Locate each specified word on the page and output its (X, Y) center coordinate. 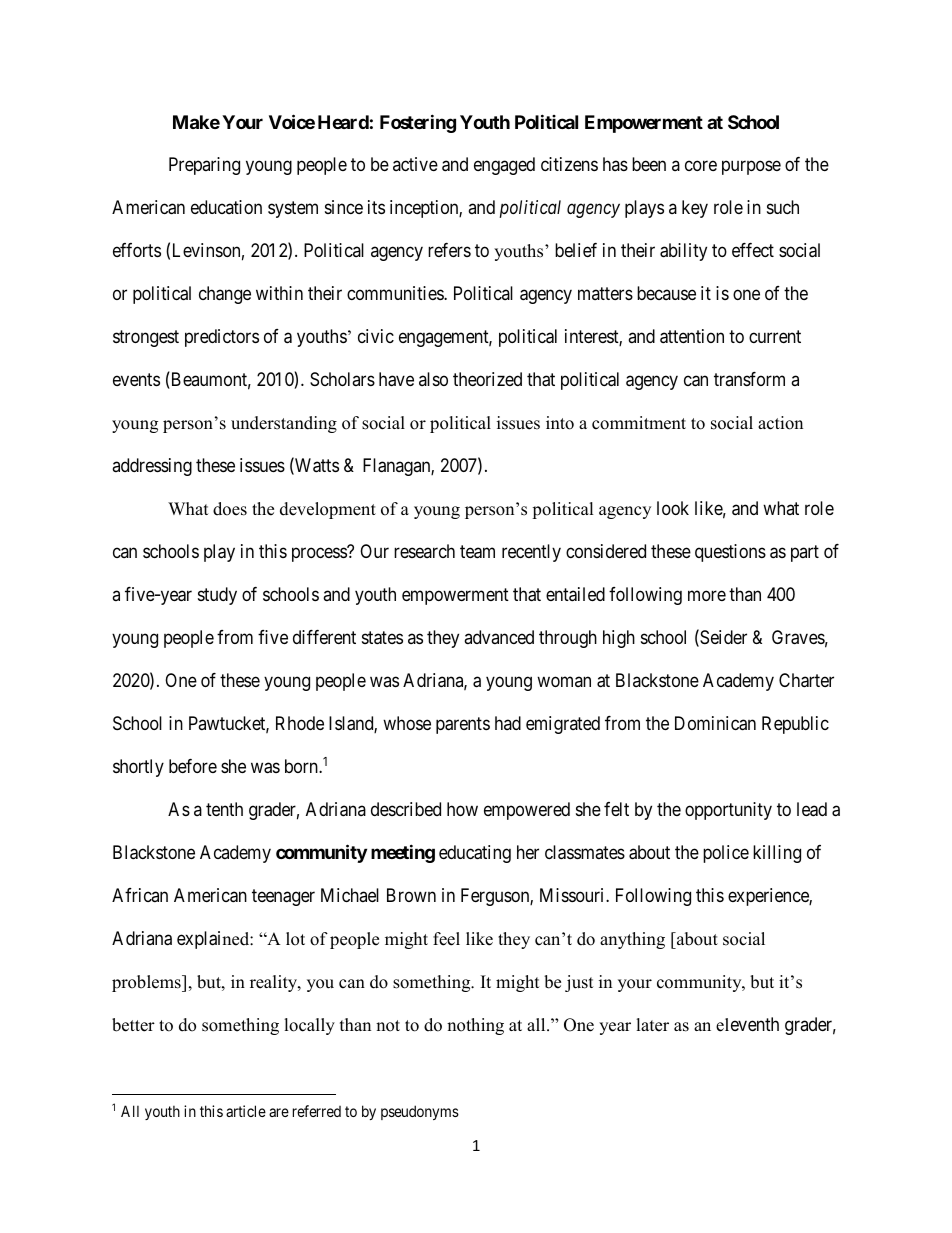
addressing (152, 467)
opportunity (728, 811)
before (193, 766)
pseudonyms (420, 1112)
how (462, 809)
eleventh (747, 1024)
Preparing (204, 166)
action (780, 423)
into (560, 423)
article (246, 1111)
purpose (751, 168)
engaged (504, 166)
